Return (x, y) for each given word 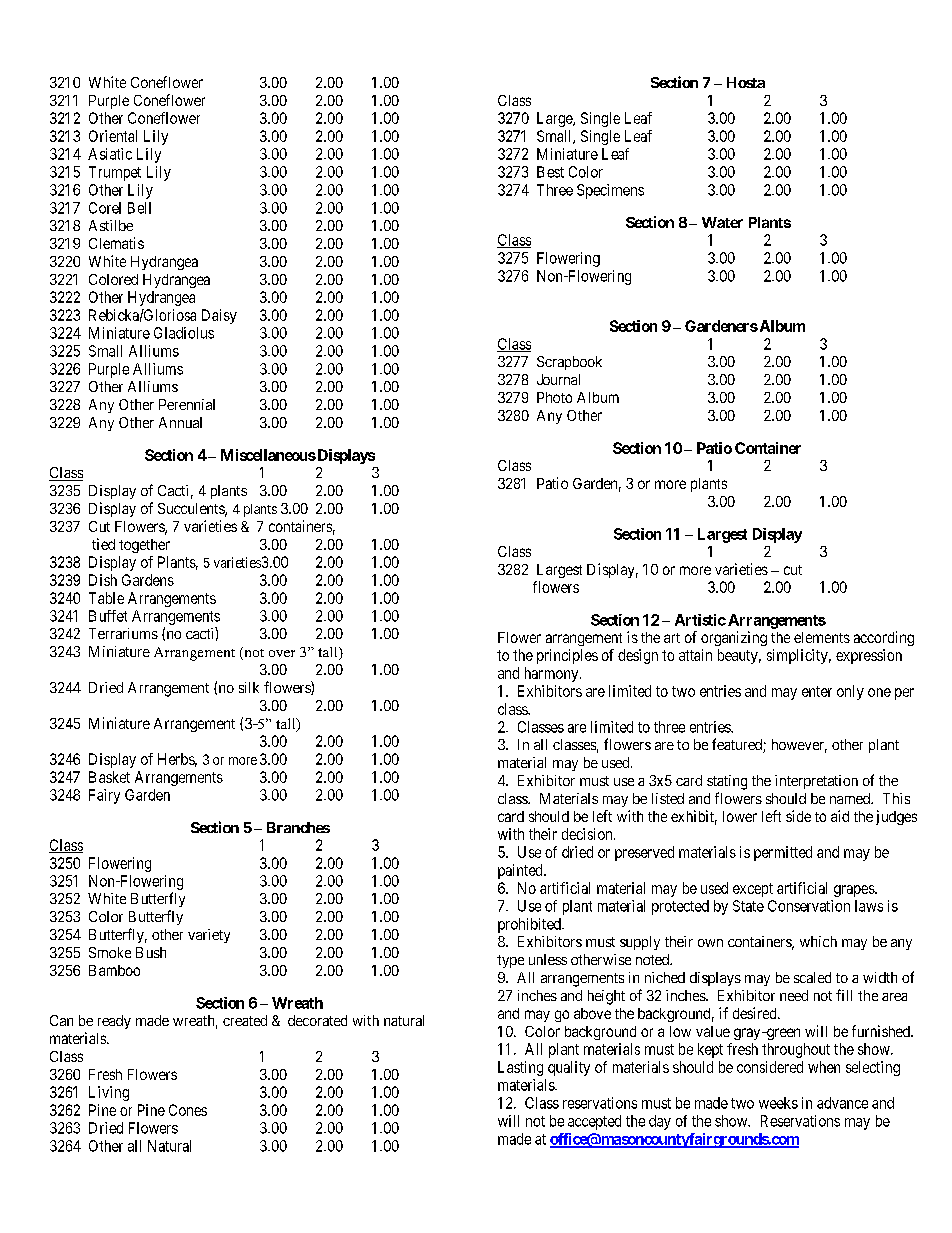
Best (550, 172)
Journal (558, 379)
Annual (180, 422)
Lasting (520, 1068)
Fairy (104, 796)
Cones (188, 1110)
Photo (554, 397)
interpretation (816, 782)
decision (588, 834)
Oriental (113, 136)
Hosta (746, 82)
